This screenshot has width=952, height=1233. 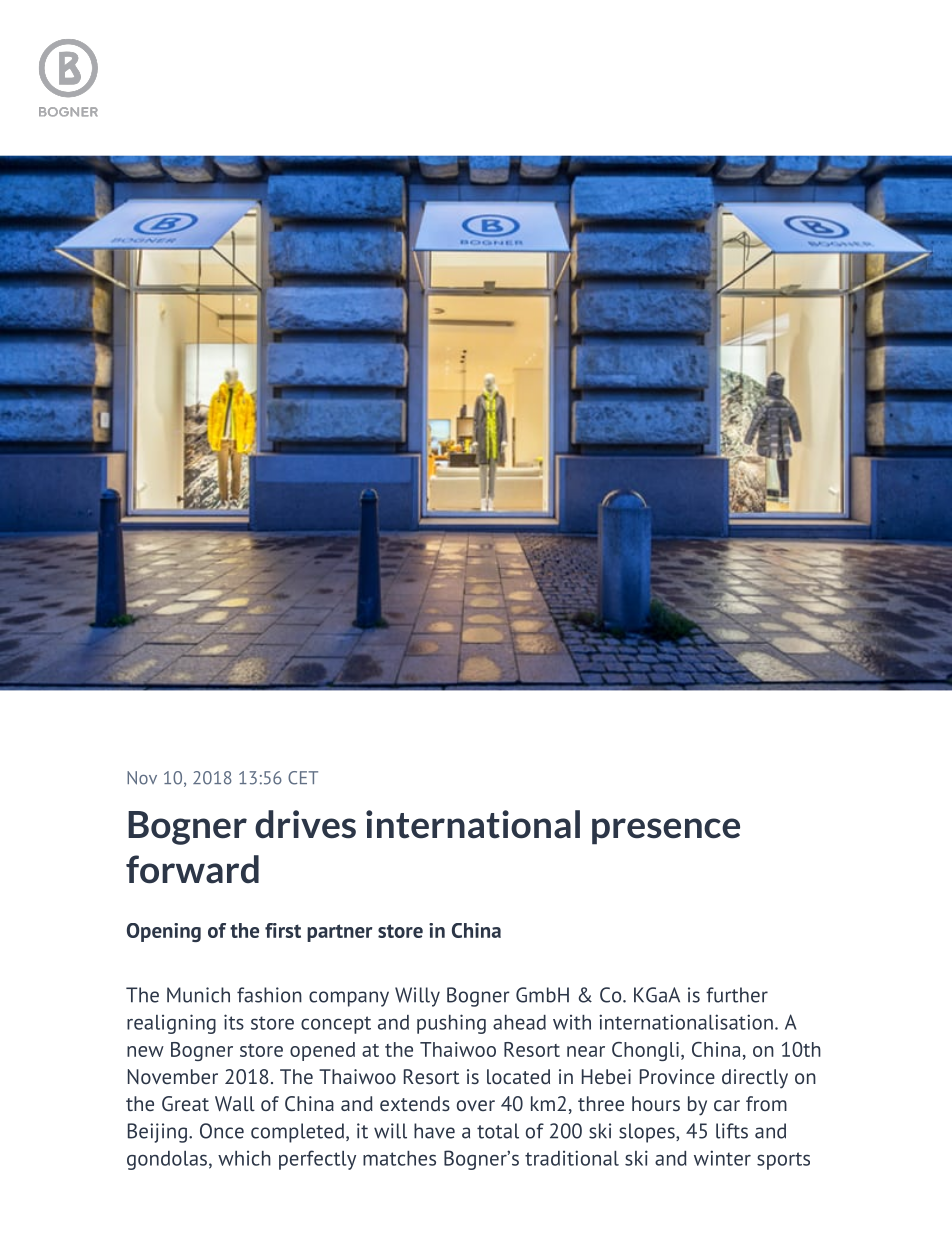 What do you see at coordinates (677, 1076) in the screenshot?
I see `Province` at bounding box center [677, 1076].
